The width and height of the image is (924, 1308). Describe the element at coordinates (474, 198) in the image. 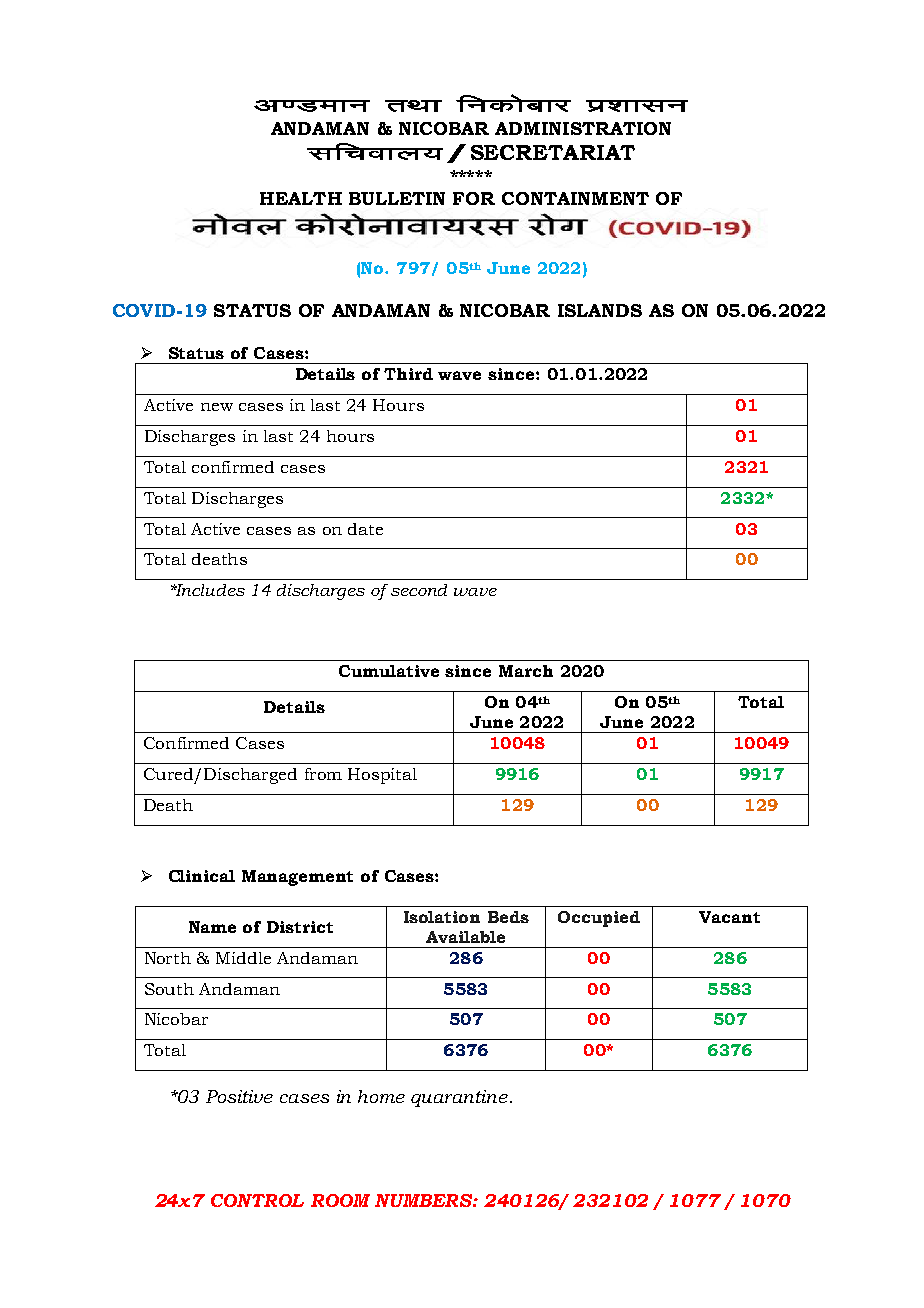

I see `FOR` at that location.
